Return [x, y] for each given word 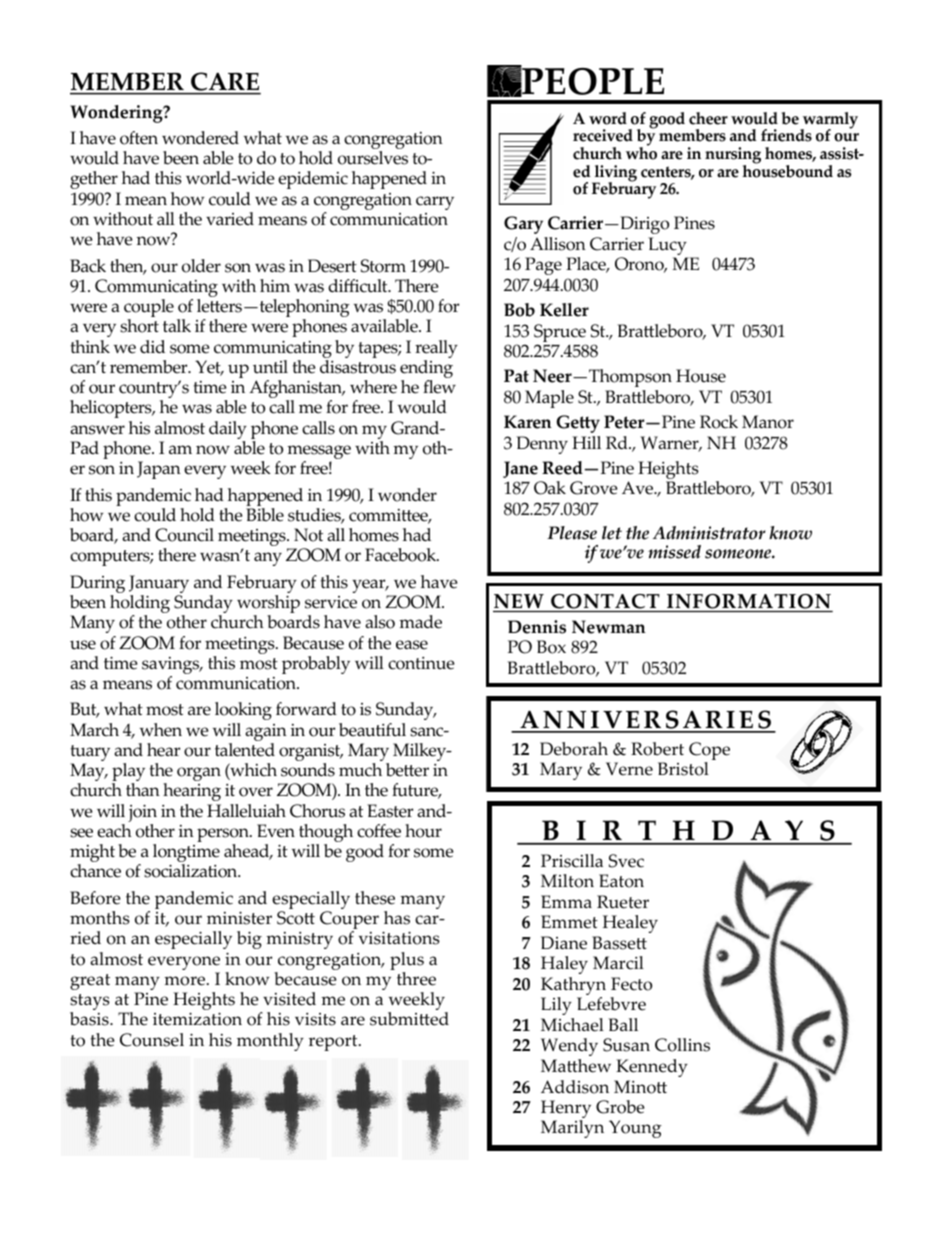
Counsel [152, 1040]
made [420, 622]
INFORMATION [749, 603]
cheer [708, 118]
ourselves [373, 158]
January [159, 585]
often [139, 138]
